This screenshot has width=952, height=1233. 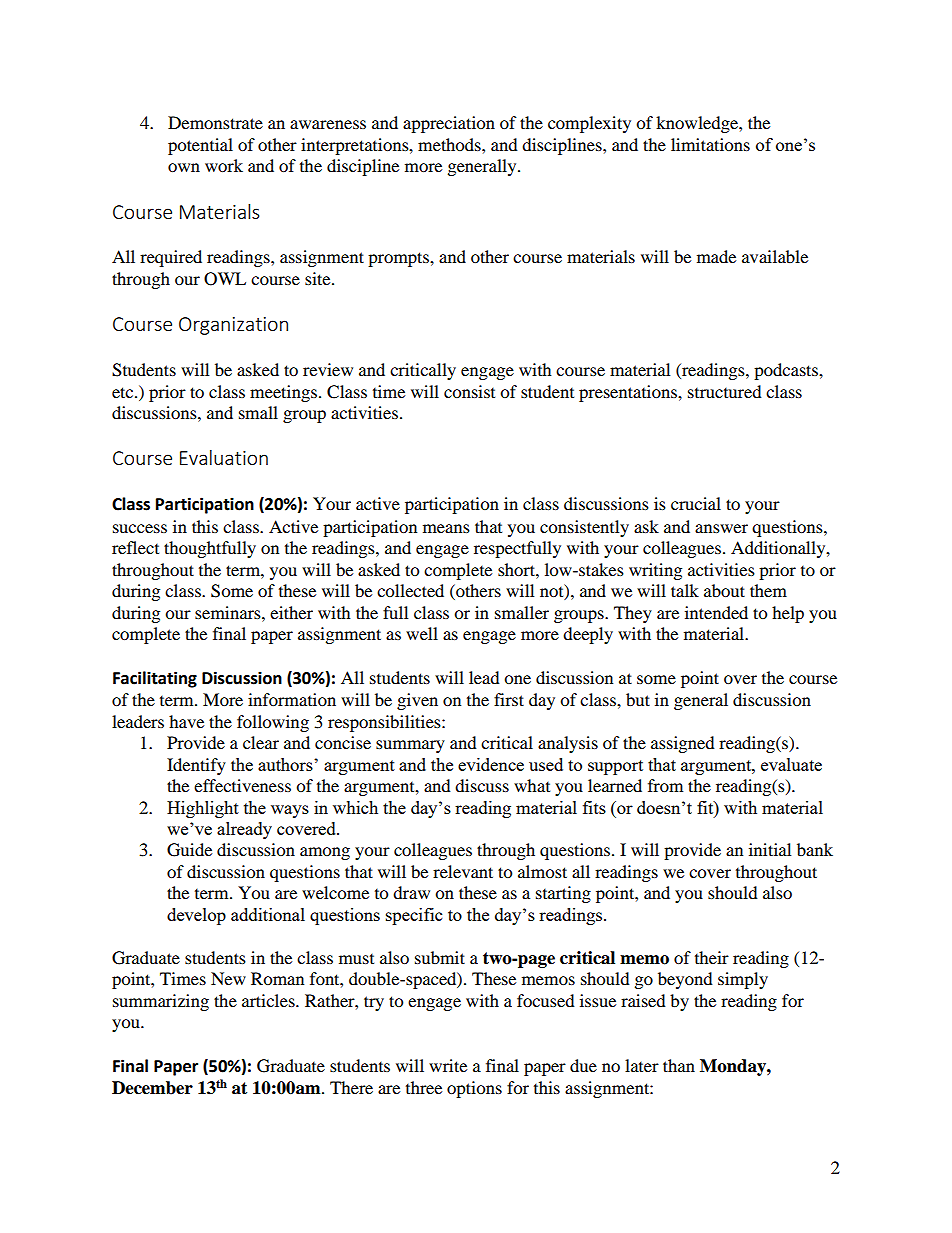 What do you see at coordinates (463, 871) in the screenshot?
I see `relevant` at bounding box center [463, 871].
